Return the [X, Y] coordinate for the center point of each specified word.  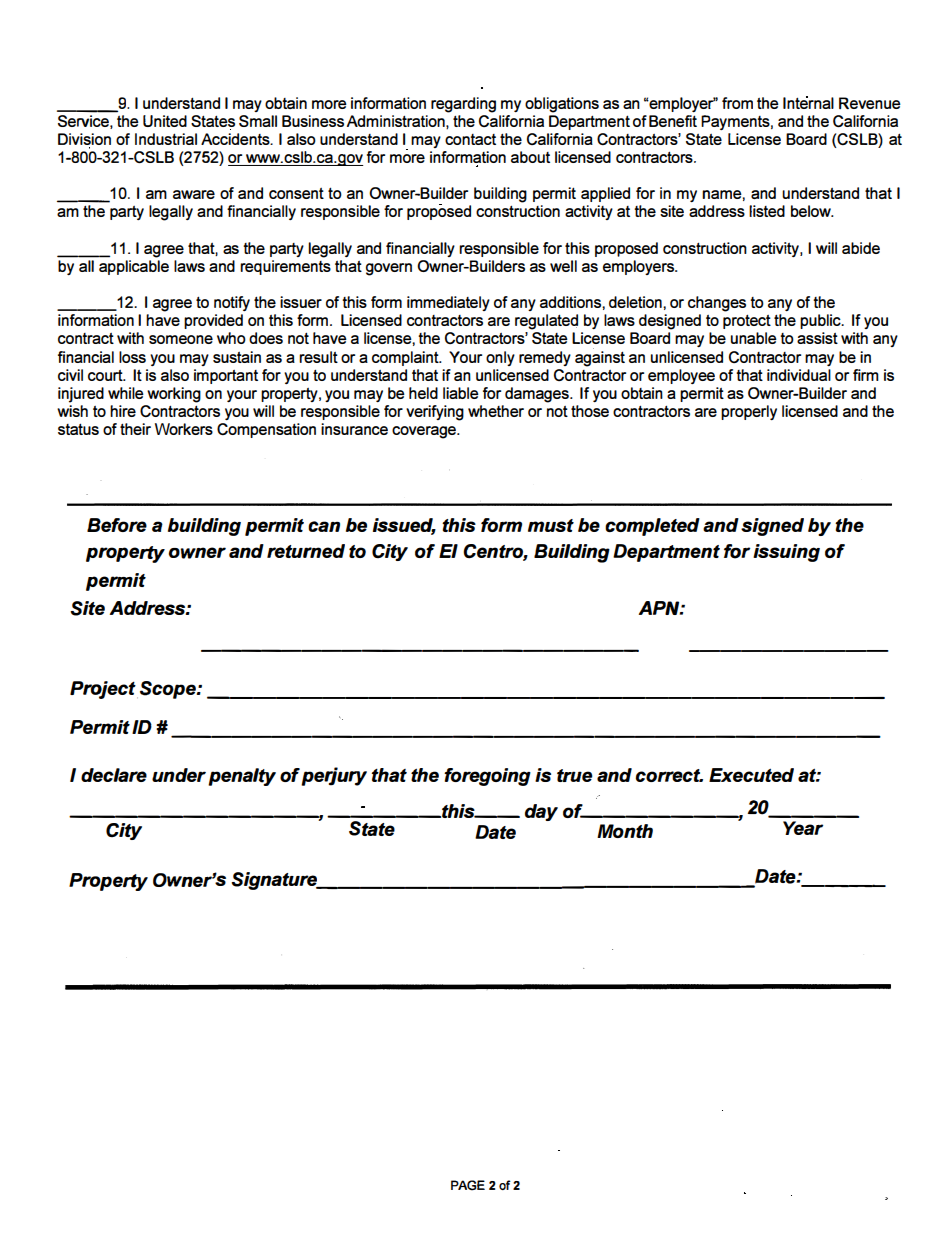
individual [799, 375]
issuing [786, 553]
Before [117, 525]
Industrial [166, 139]
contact [470, 139]
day [541, 812]
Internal [808, 102]
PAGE [468, 1185]
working [174, 395]
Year [803, 828]
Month [625, 831]
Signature [275, 881]
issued [404, 526]
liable [461, 393]
